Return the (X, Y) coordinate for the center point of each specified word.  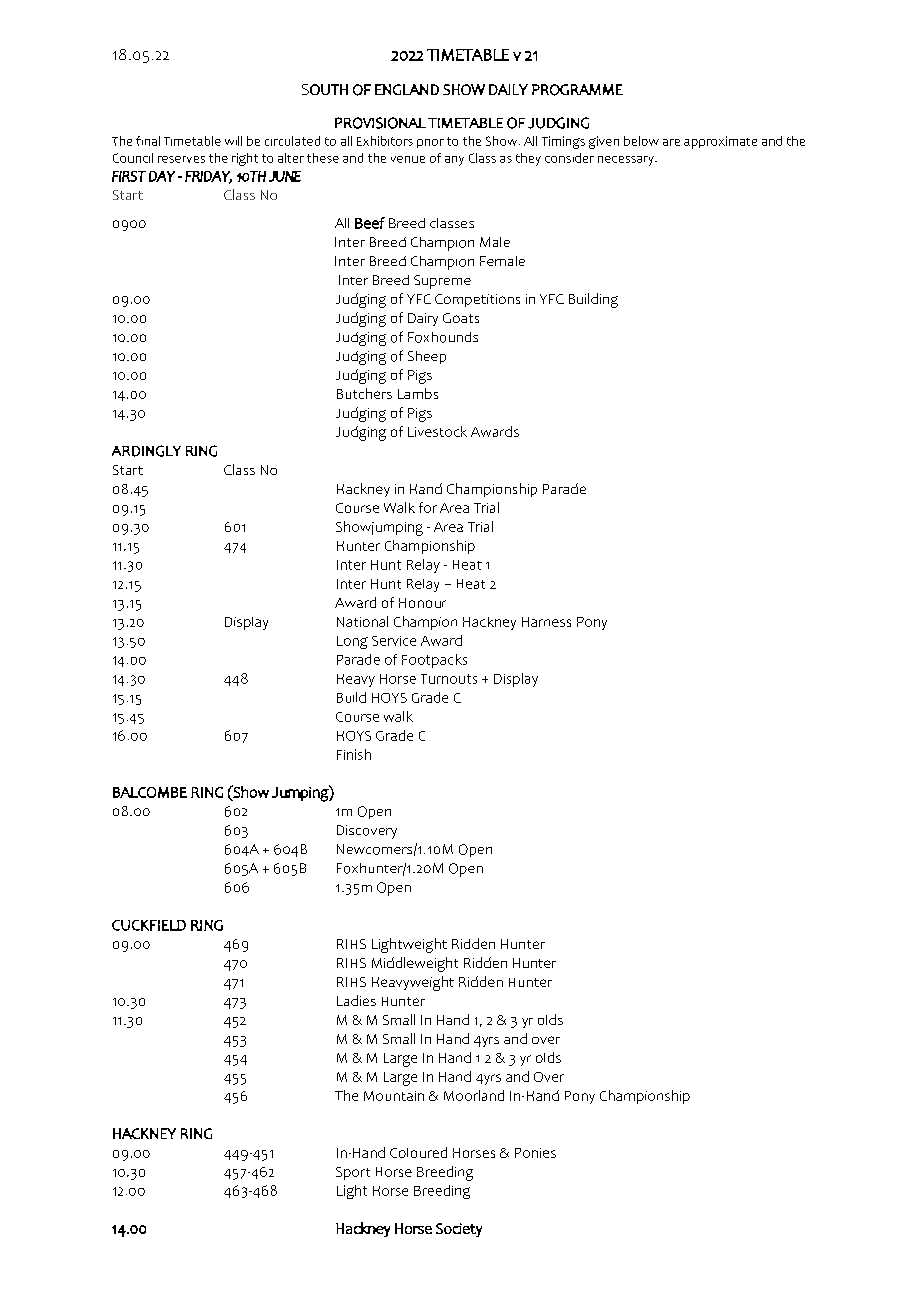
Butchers (364, 393)
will (233, 141)
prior (430, 143)
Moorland (474, 1095)
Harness (546, 622)
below (641, 141)
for (428, 507)
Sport (353, 1173)
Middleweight (415, 964)
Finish (354, 754)
